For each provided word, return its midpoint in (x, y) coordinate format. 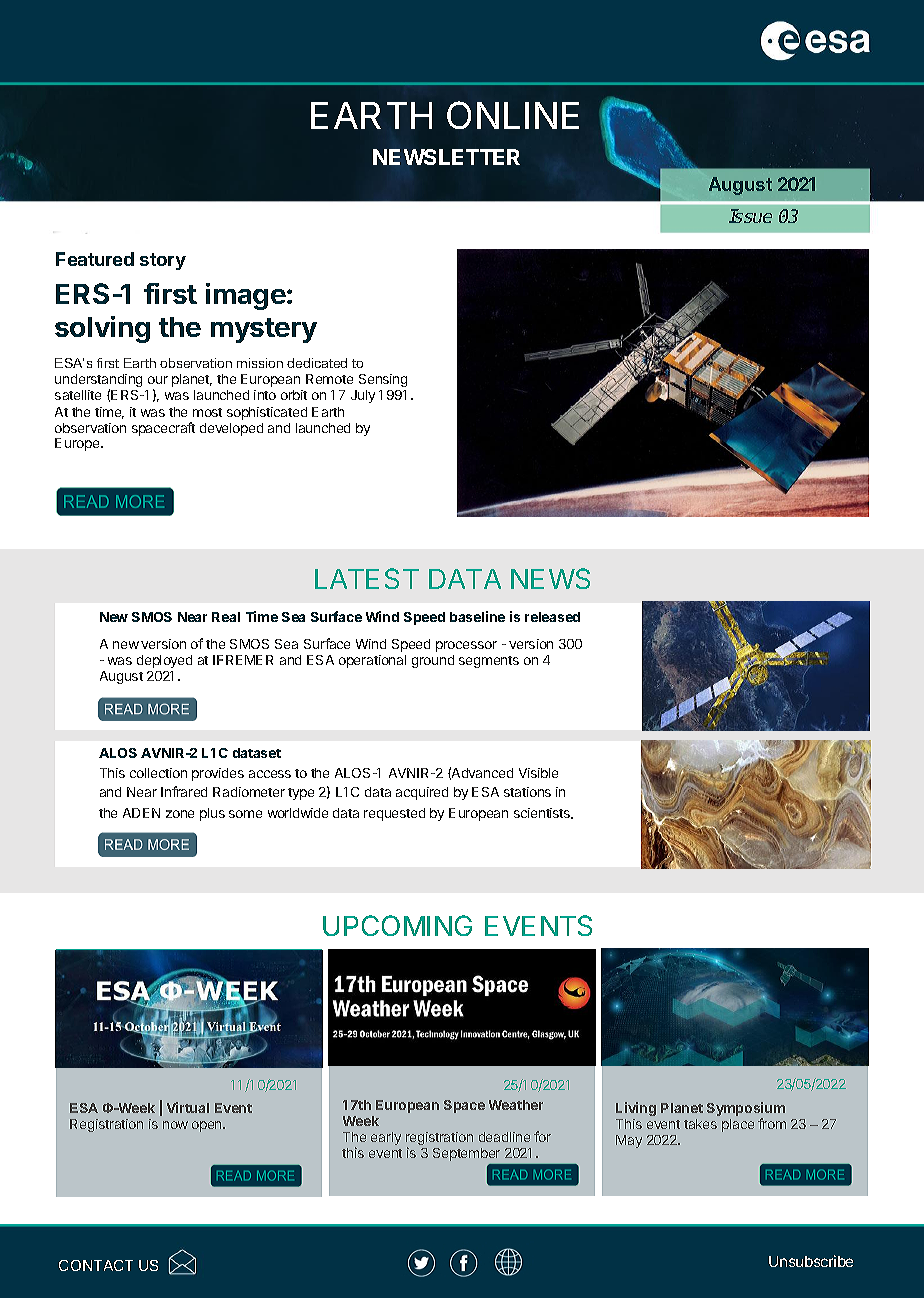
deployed (164, 661)
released (552, 617)
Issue (750, 216)
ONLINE (513, 115)
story (163, 261)
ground (433, 661)
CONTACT (96, 1265)
